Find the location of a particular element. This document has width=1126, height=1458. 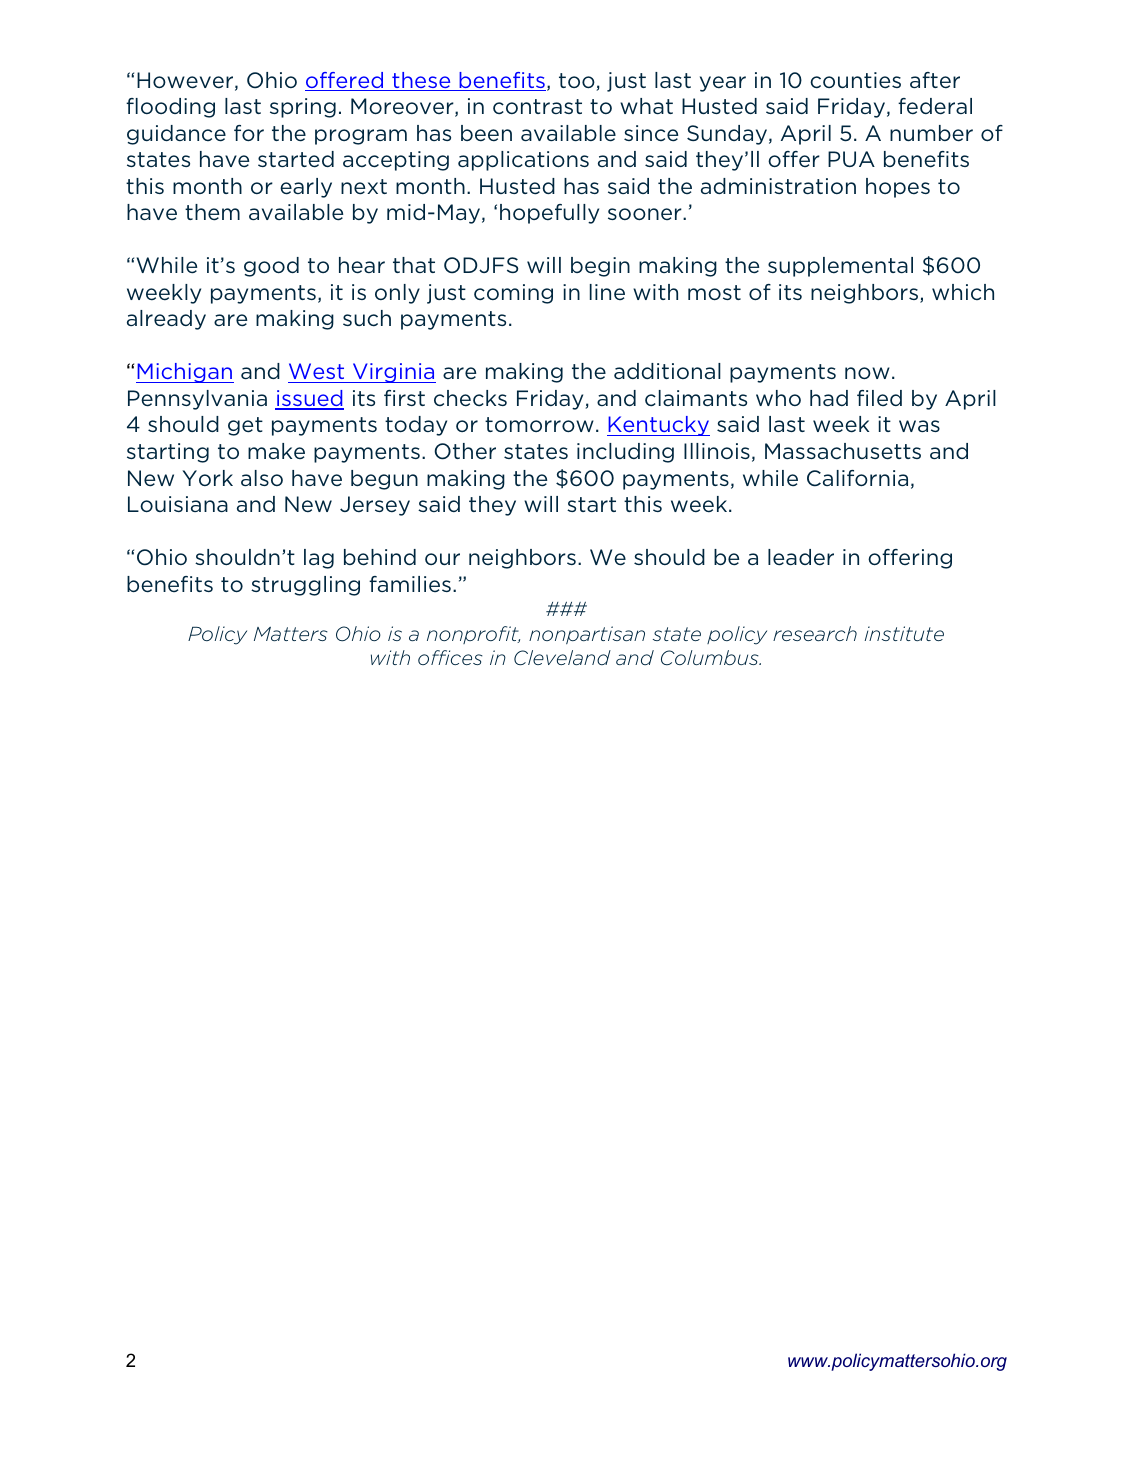

struggling is located at coordinates (305, 586).
